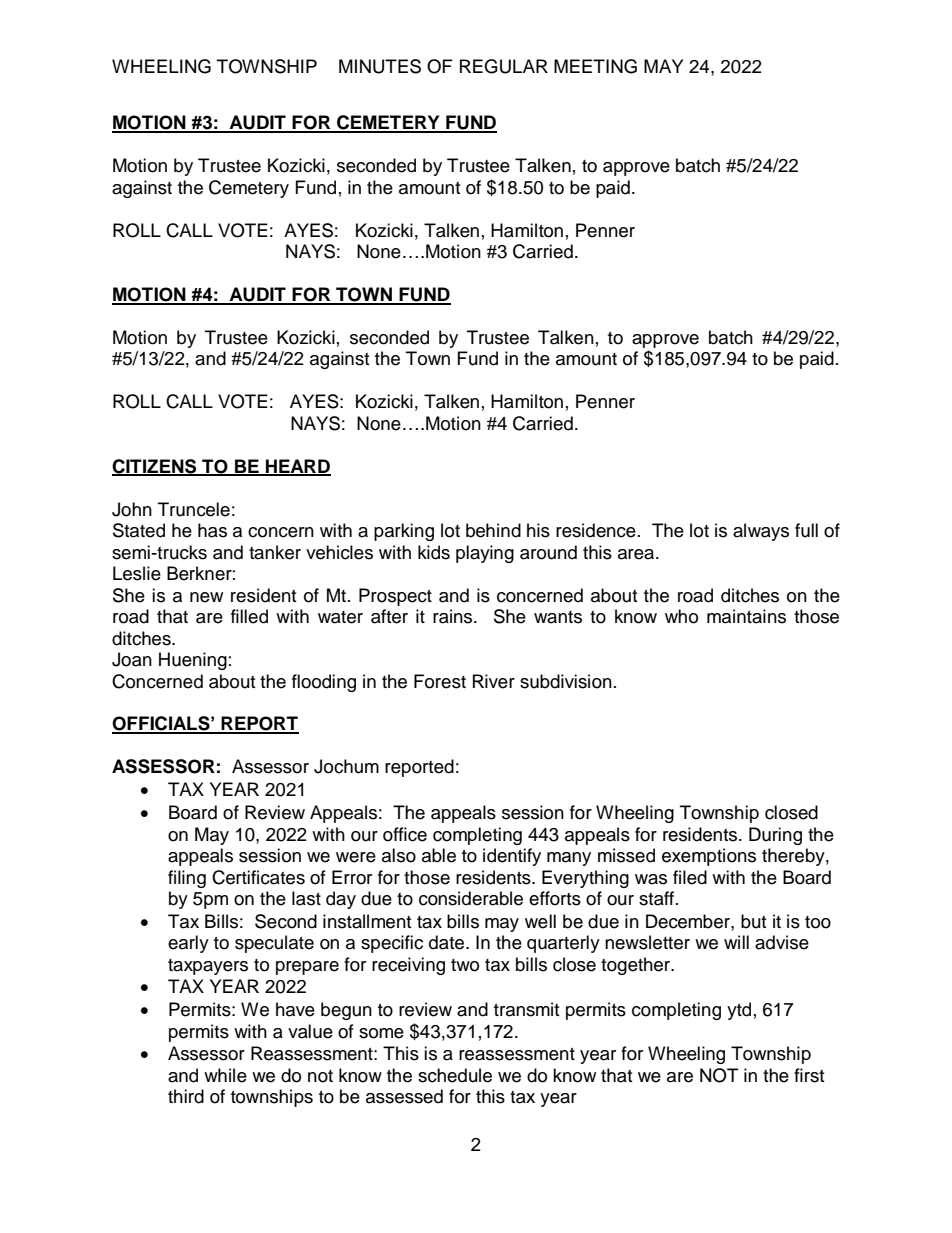  I want to click on CITIZENS, so click(155, 467).
